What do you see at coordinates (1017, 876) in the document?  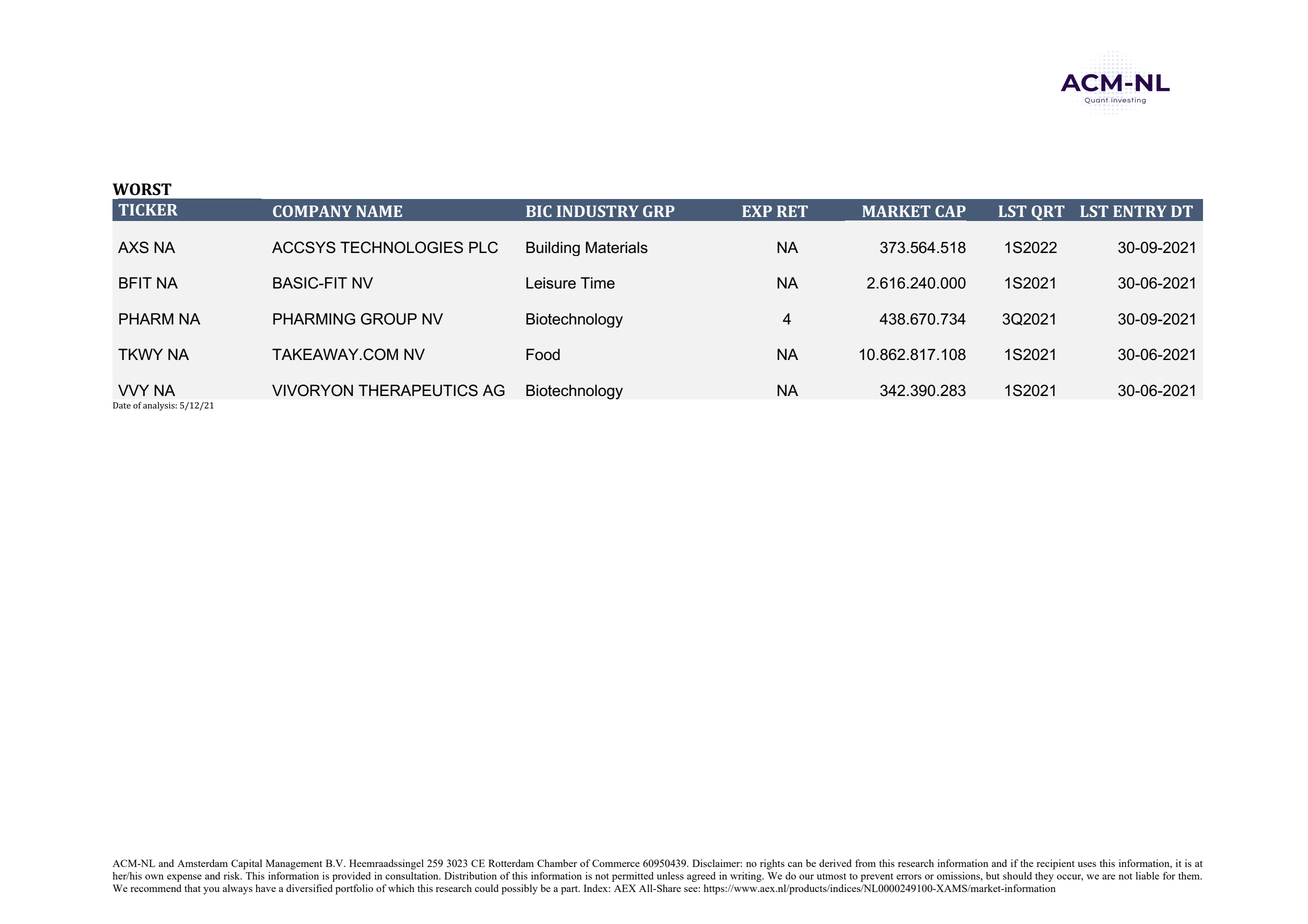 I see `should` at bounding box center [1017, 876].
